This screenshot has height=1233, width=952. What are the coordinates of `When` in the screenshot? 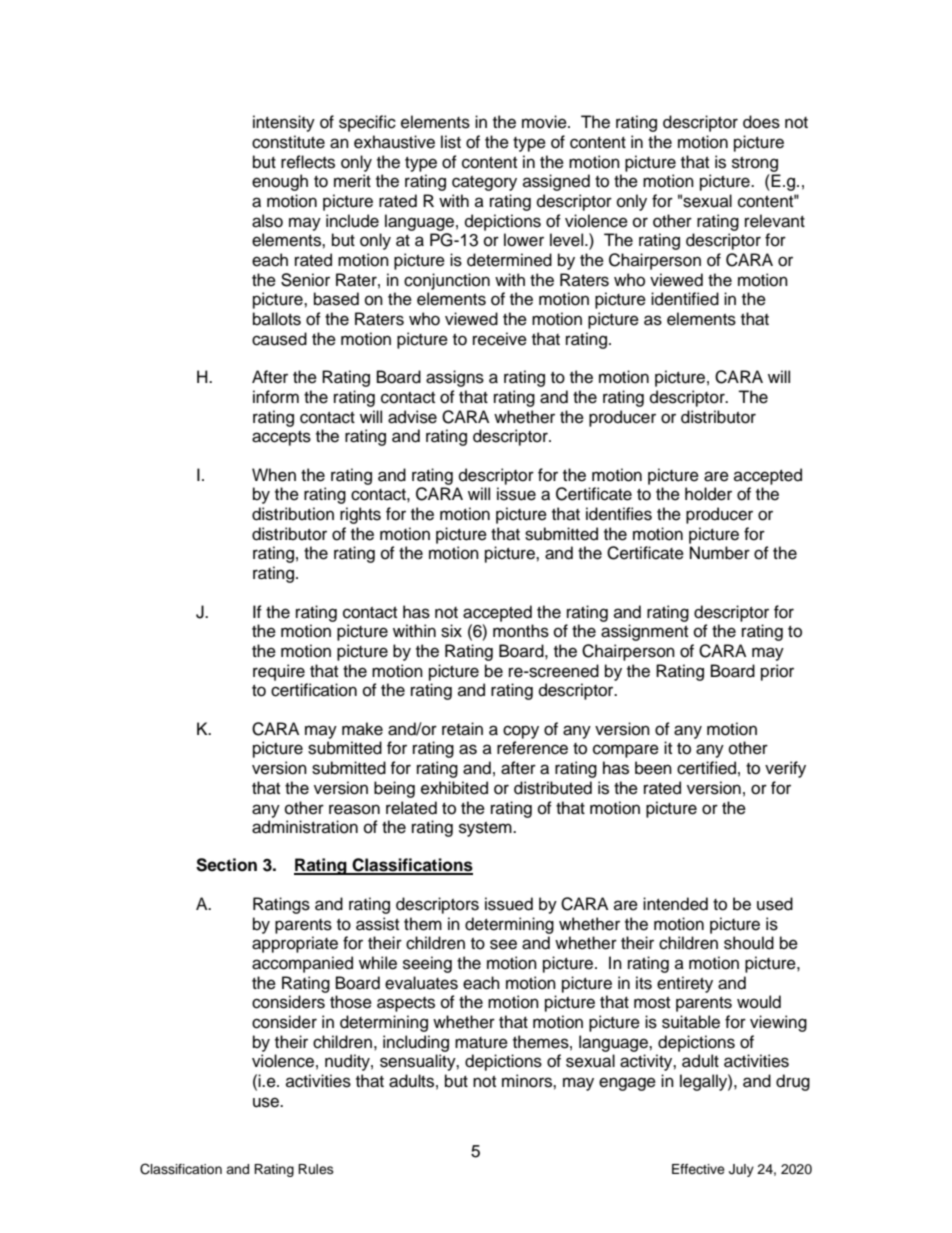 It's located at (274, 475).
